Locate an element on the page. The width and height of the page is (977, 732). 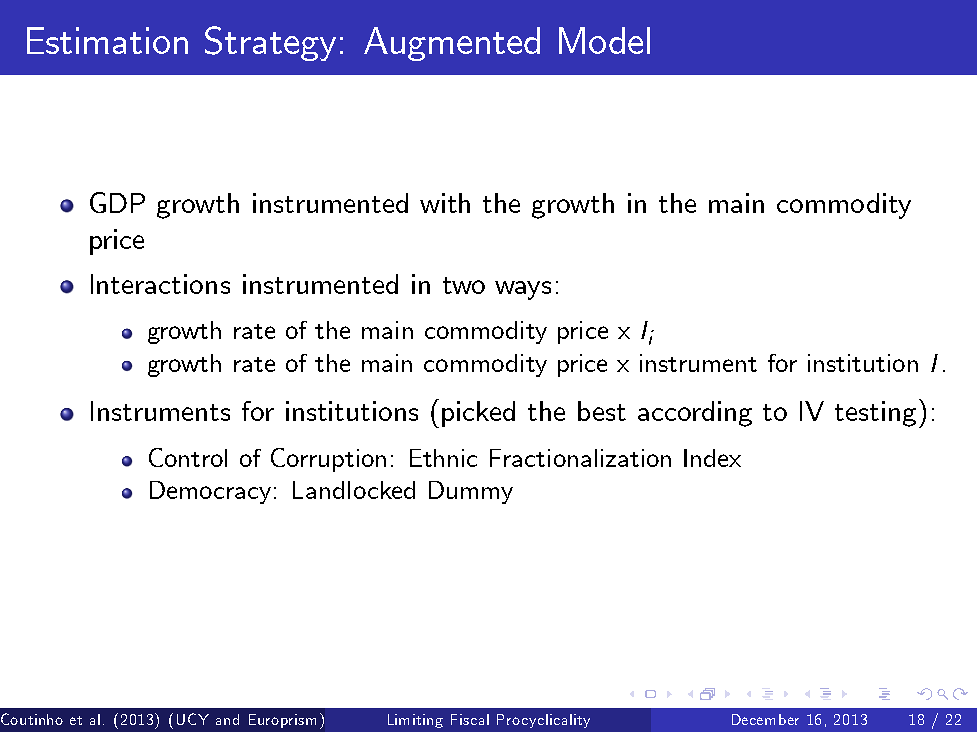
GDP is located at coordinates (117, 202).
